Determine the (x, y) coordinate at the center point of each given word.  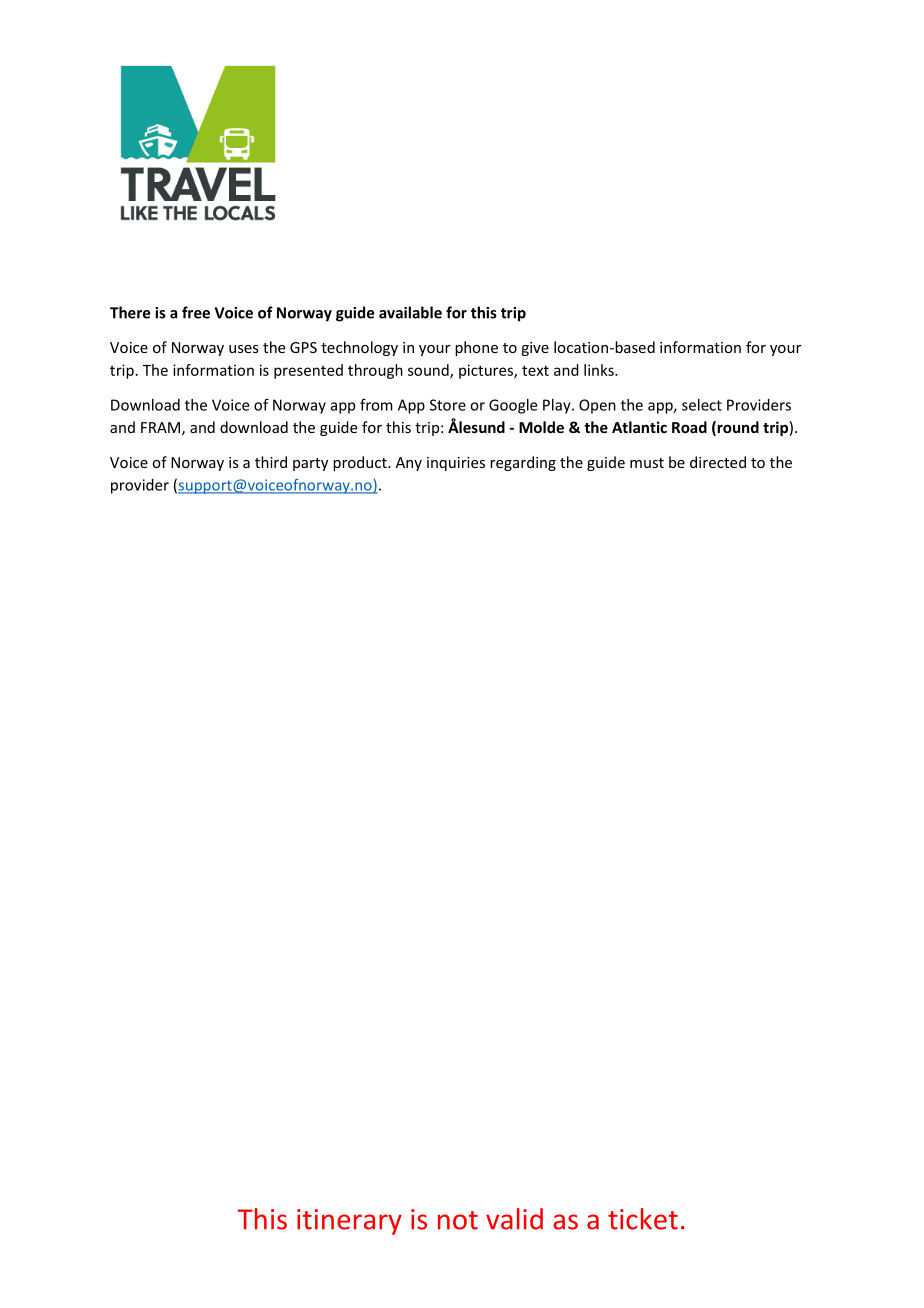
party (310, 464)
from (376, 405)
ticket (643, 1219)
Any (409, 464)
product (361, 463)
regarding (523, 463)
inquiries (456, 464)
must (647, 463)
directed (718, 462)
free (196, 312)
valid (514, 1219)
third (271, 462)
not (458, 1220)
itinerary (349, 1222)
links (600, 370)
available (410, 312)
